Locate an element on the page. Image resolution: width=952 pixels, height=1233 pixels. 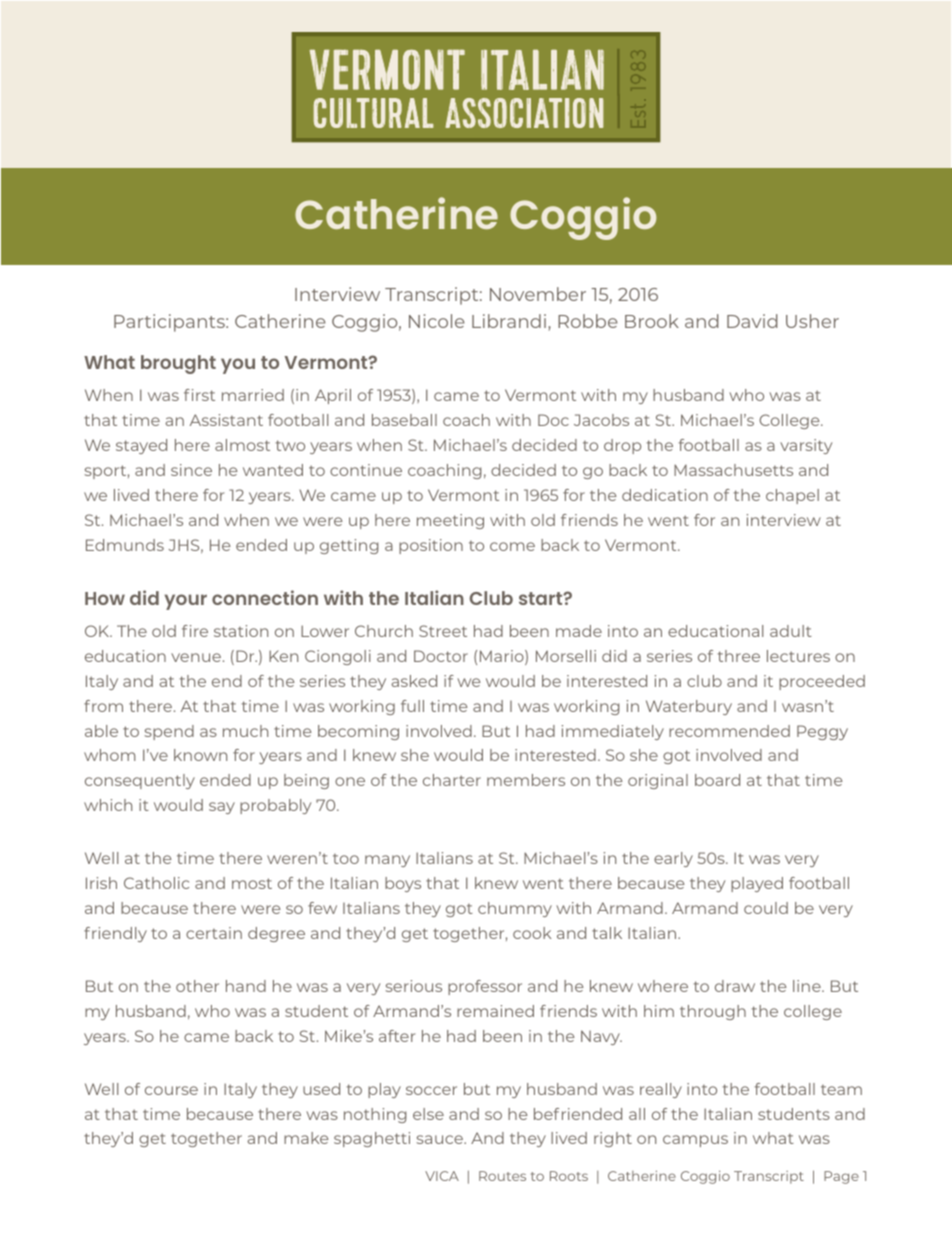
sauce is located at coordinates (441, 1139).
